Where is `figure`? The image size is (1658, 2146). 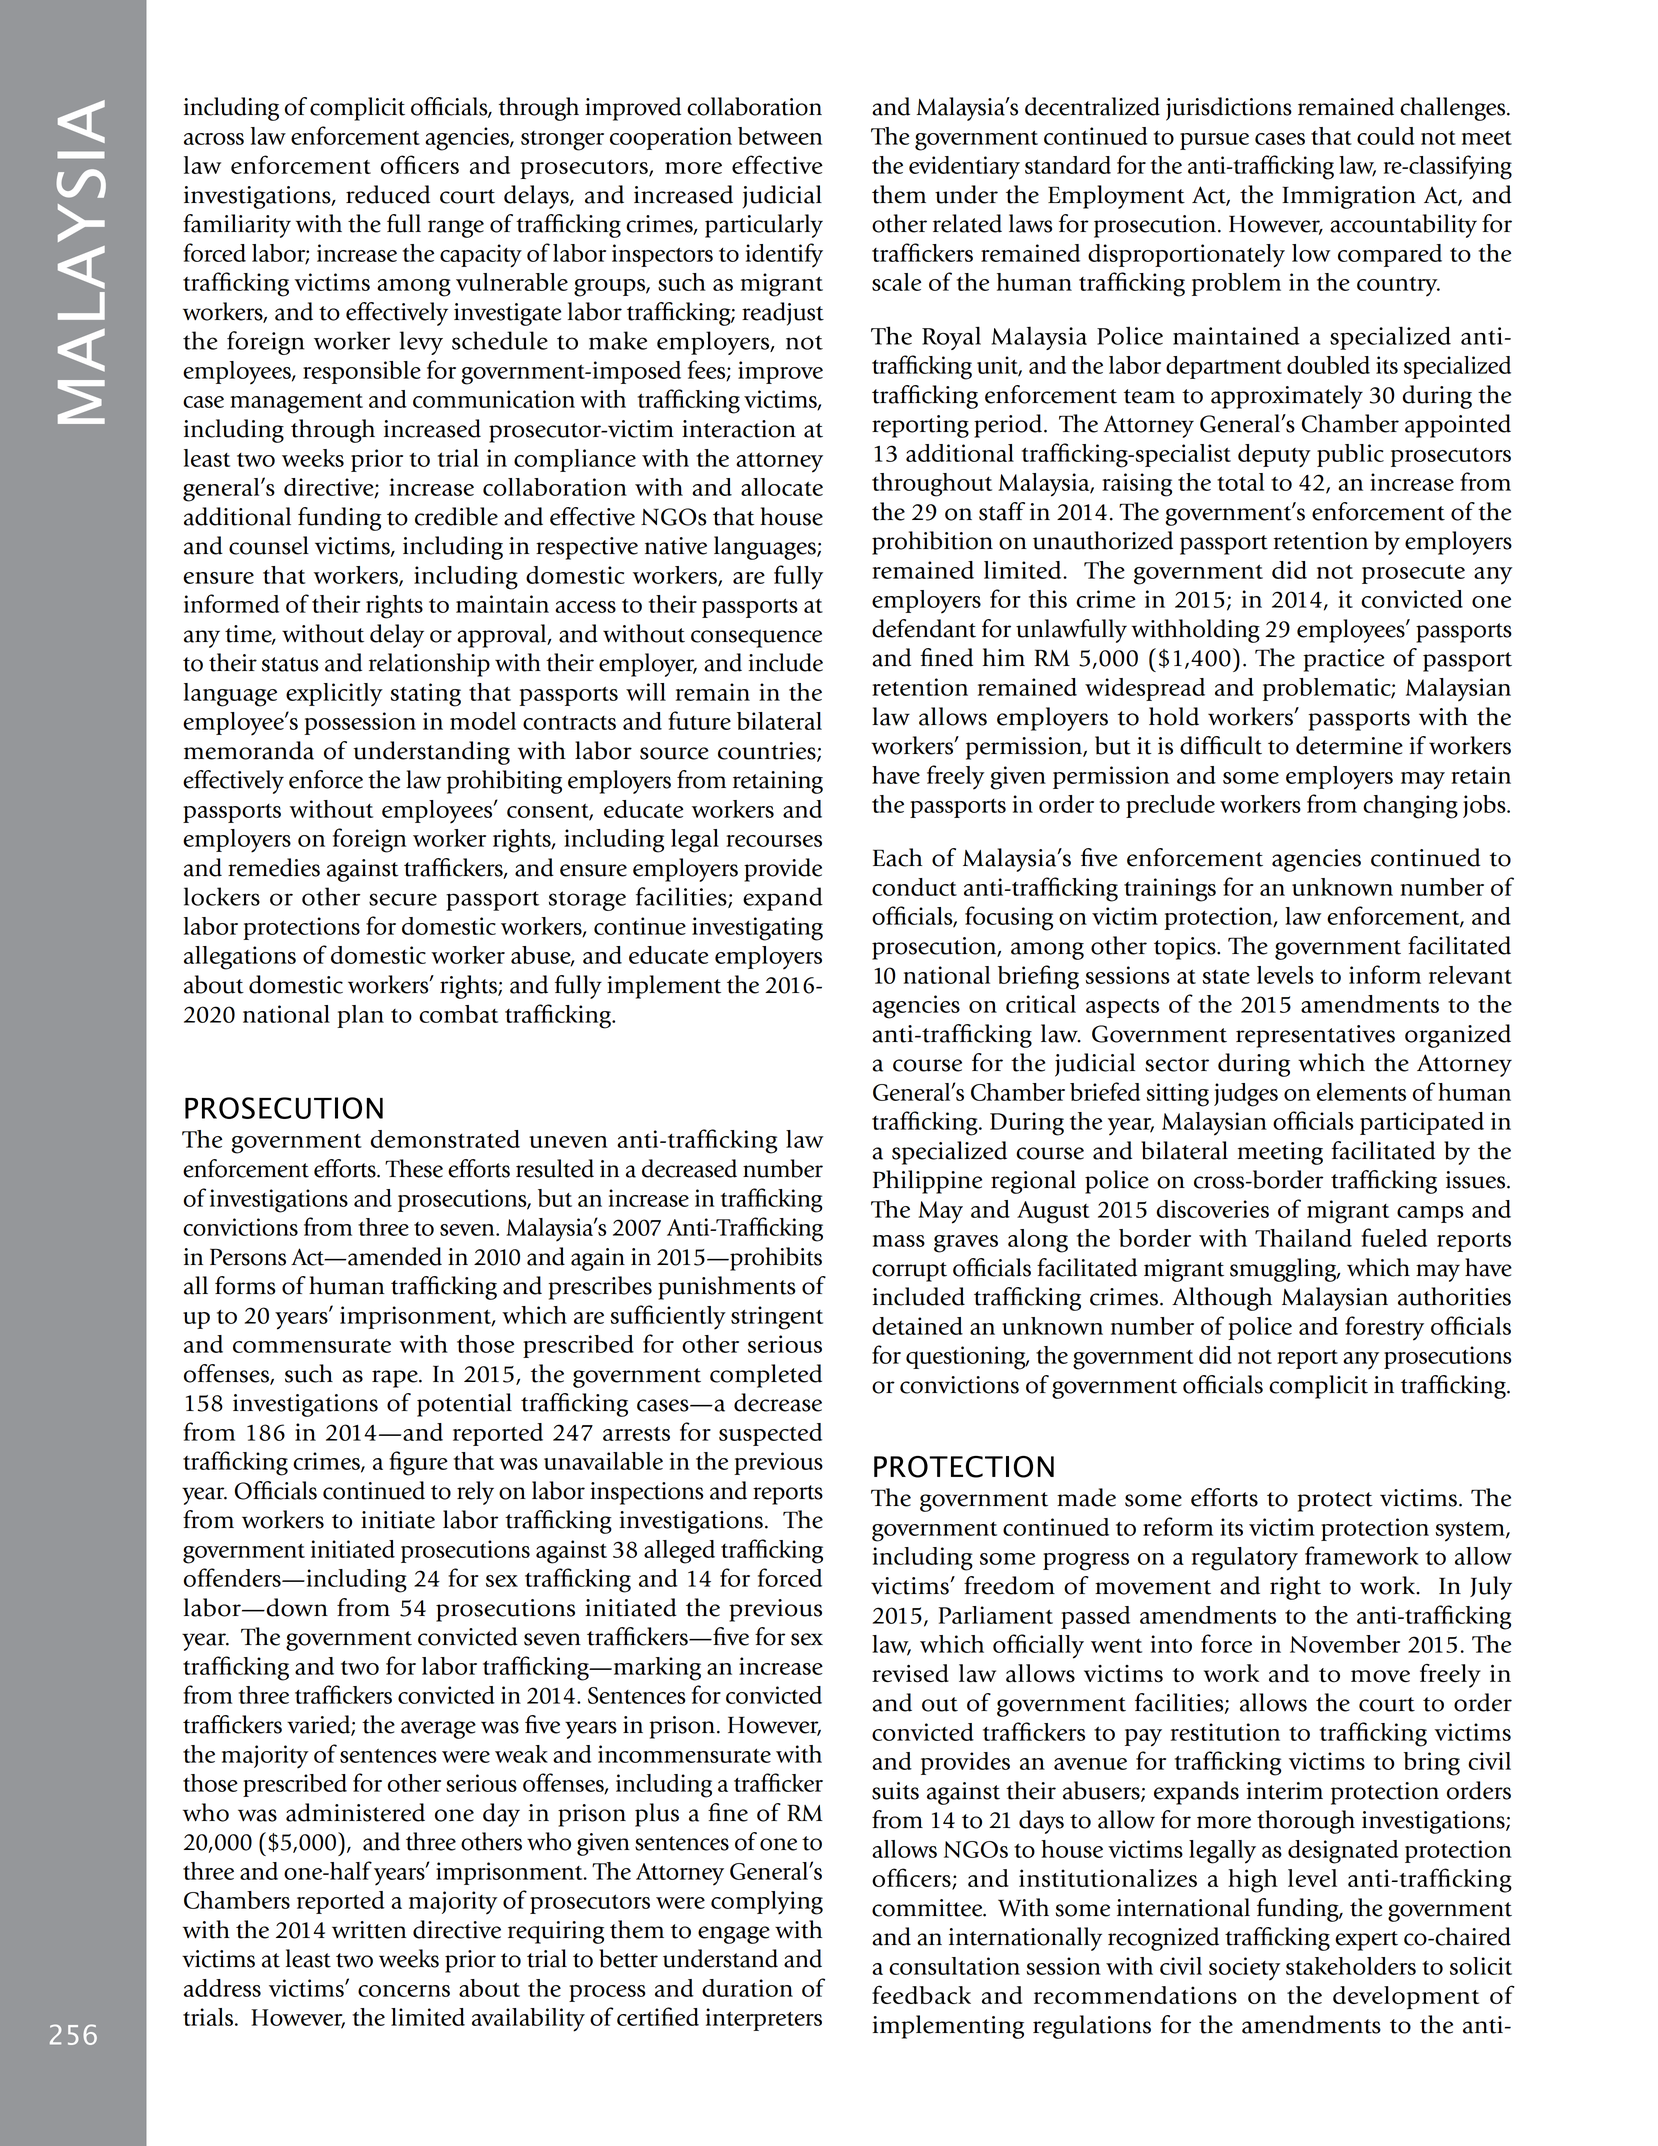
figure is located at coordinates (418, 1463).
